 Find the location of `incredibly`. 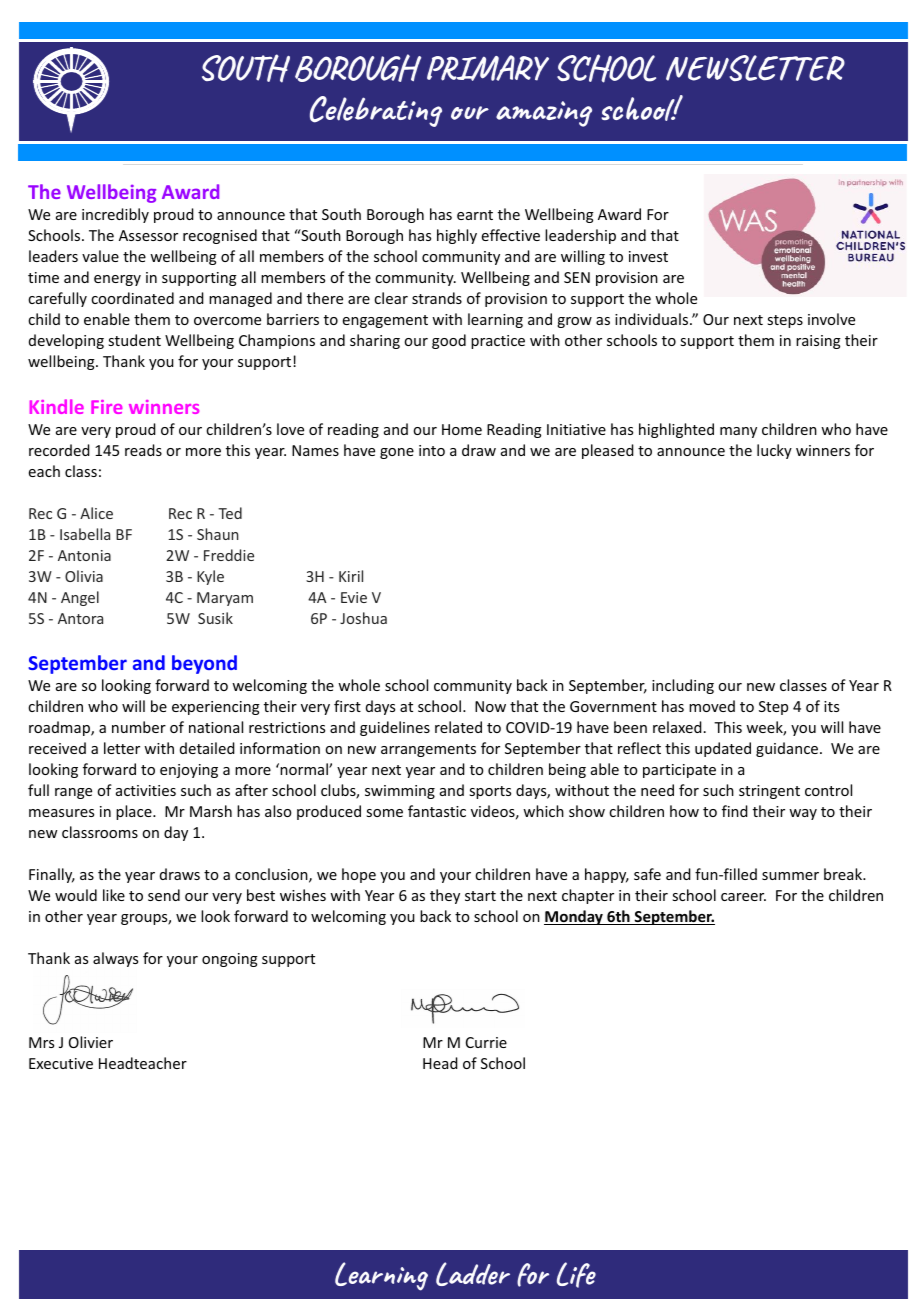

incredibly is located at coordinates (115, 215).
